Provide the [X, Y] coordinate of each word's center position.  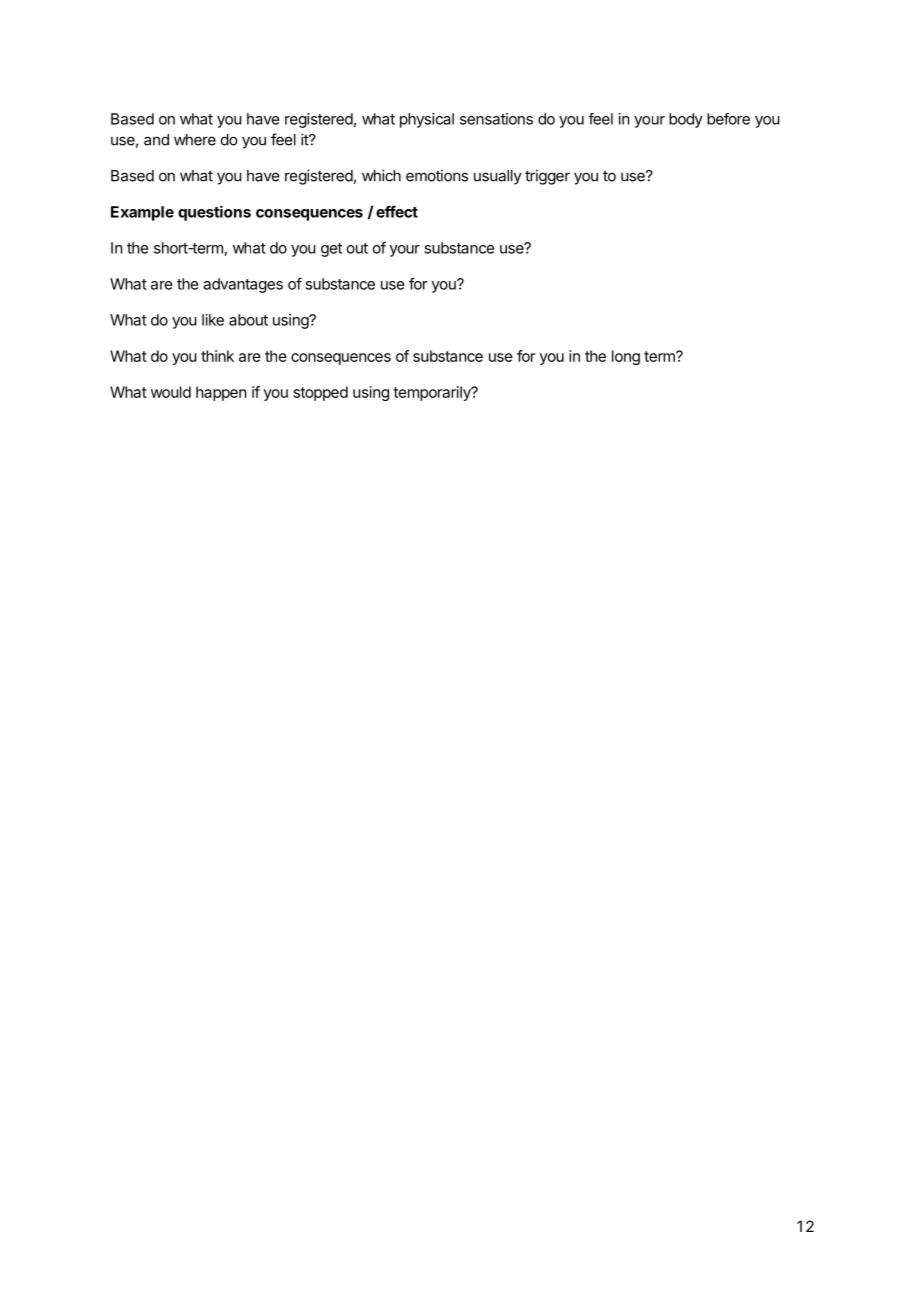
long [626, 357]
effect [397, 211]
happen [221, 393]
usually [498, 177]
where [195, 140]
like [213, 320]
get [331, 250]
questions [214, 213]
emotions [437, 175]
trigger [547, 177]
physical [427, 120]
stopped [321, 393]
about [248, 320]
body [686, 120]
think [217, 356]
